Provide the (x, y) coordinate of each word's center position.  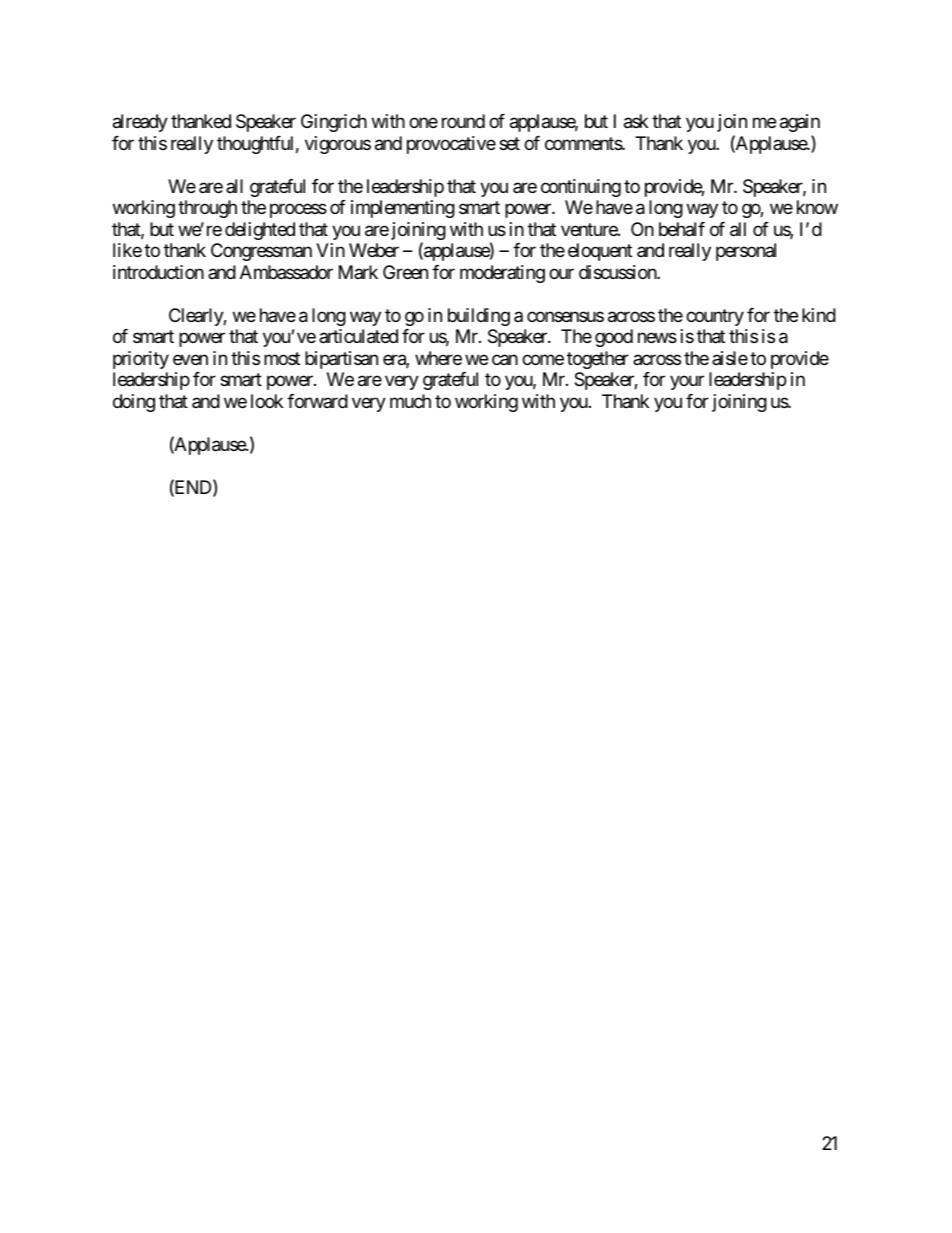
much (410, 401)
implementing (403, 209)
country (715, 317)
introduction (158, 272)
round (463, 121)
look (267, 401)
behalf (682, 229)
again (800, 123)
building (479, 317)
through (207, 209)
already (140, 123)
